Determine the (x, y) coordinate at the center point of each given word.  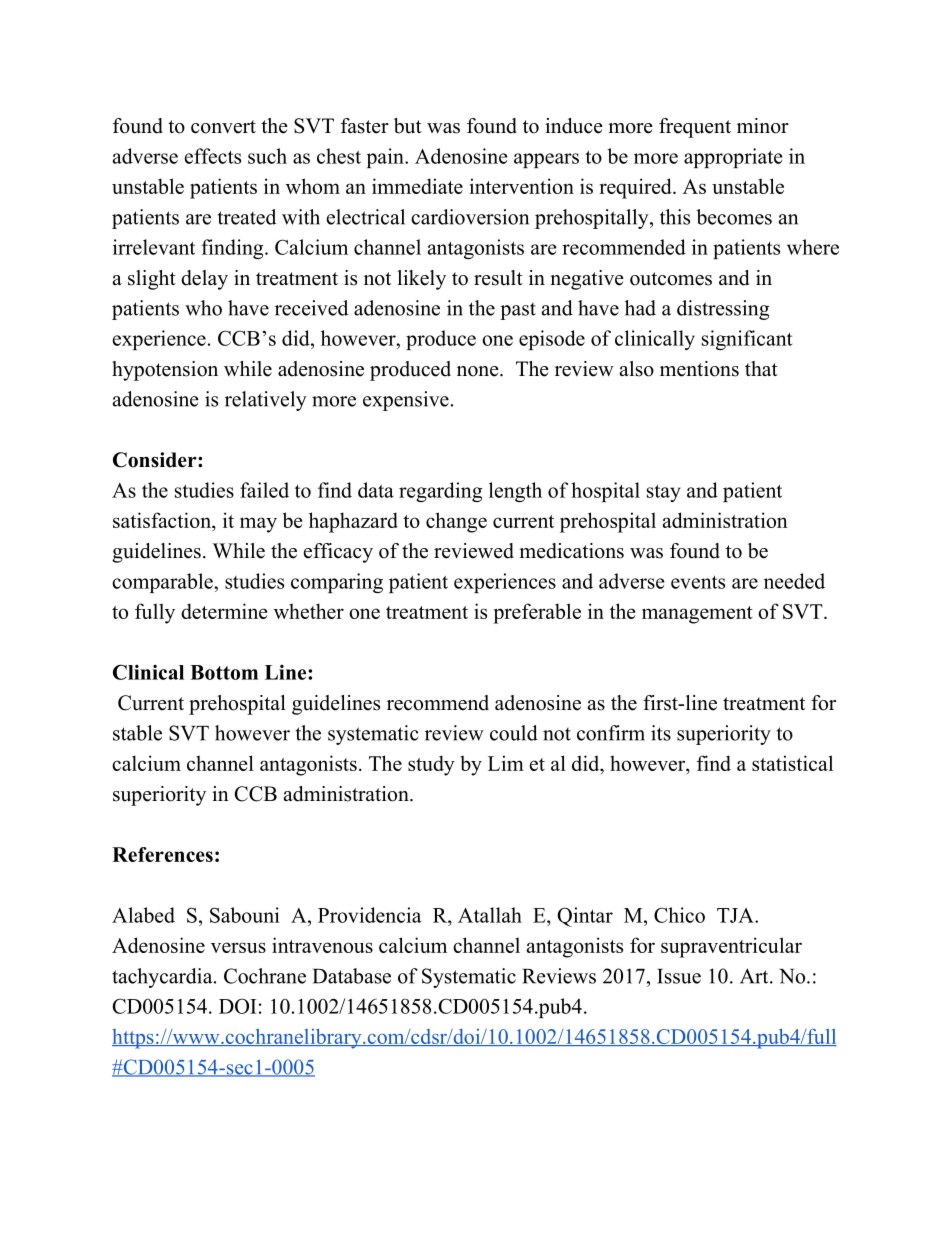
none (479, 371)
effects (213, 156)
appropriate (733, 158)
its (661, 733)
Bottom (224, 672)
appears (546, 160)
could (514, 733)
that (761, 368)
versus (238, 947)
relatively (266, 401)
